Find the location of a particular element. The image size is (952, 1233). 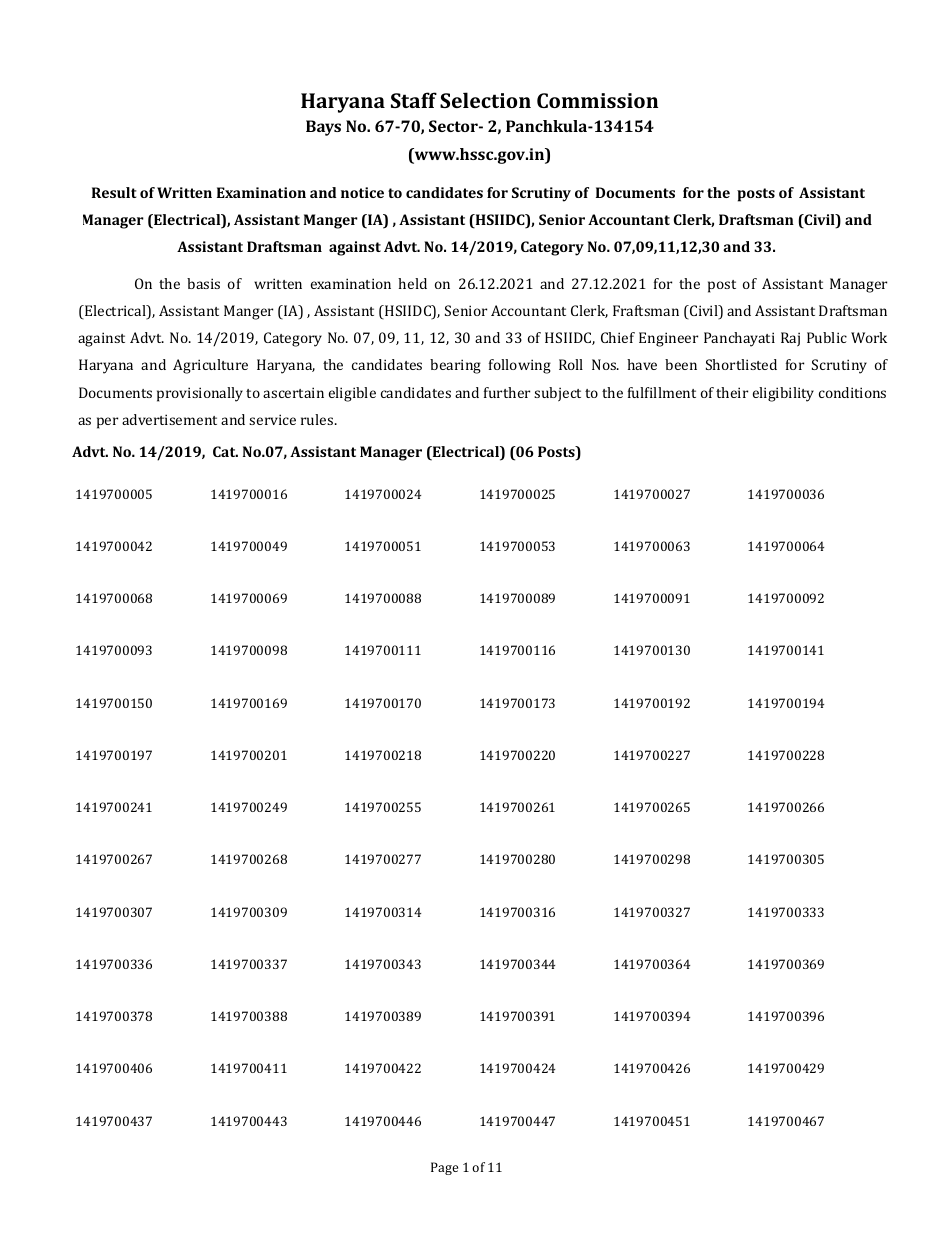

Page is located at coordinates (444, 1168).
